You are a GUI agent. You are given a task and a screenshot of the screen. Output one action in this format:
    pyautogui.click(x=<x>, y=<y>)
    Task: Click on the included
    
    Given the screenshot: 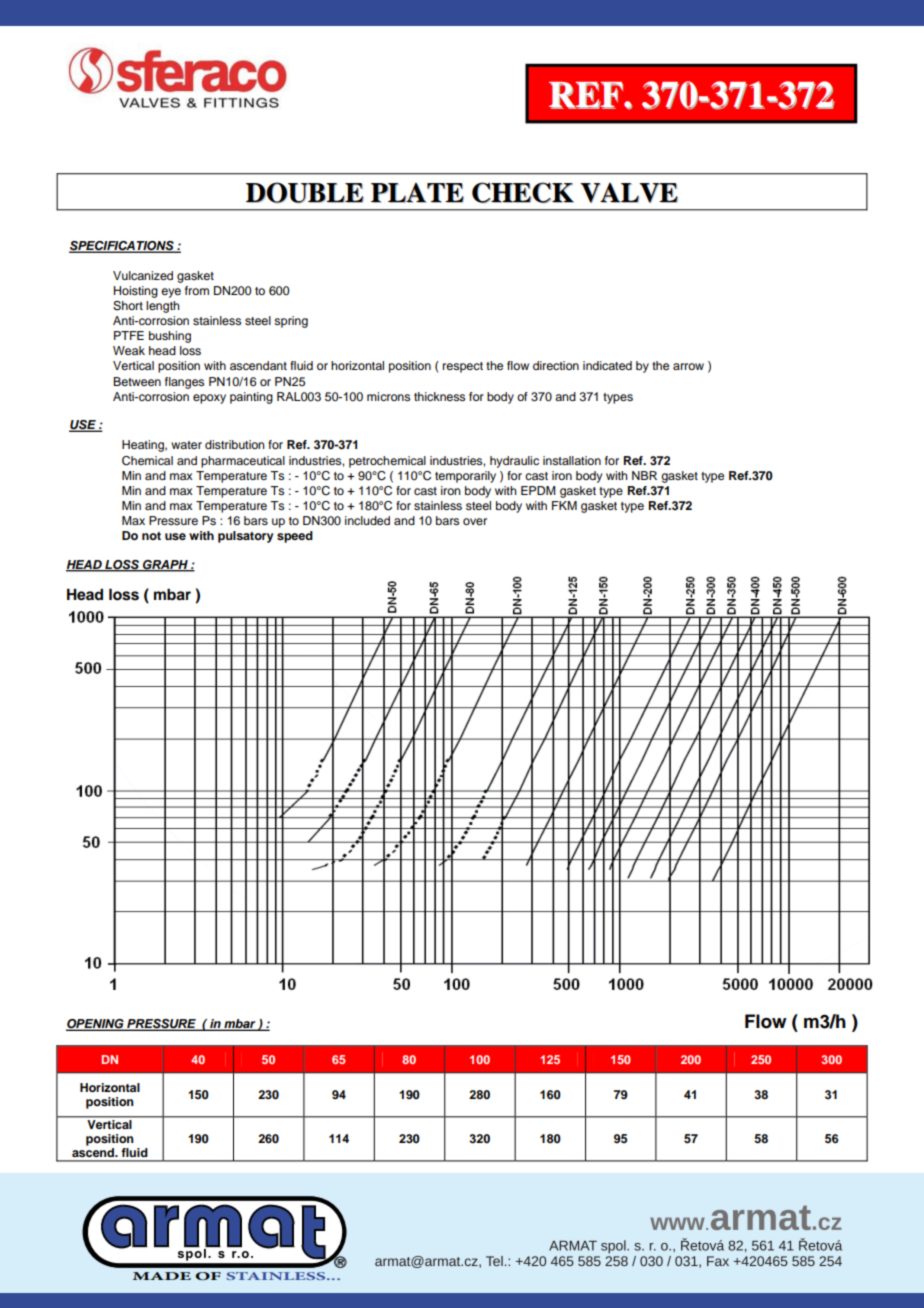 What is the action you would take?
    pyautogui.click(x=367, y=520)
